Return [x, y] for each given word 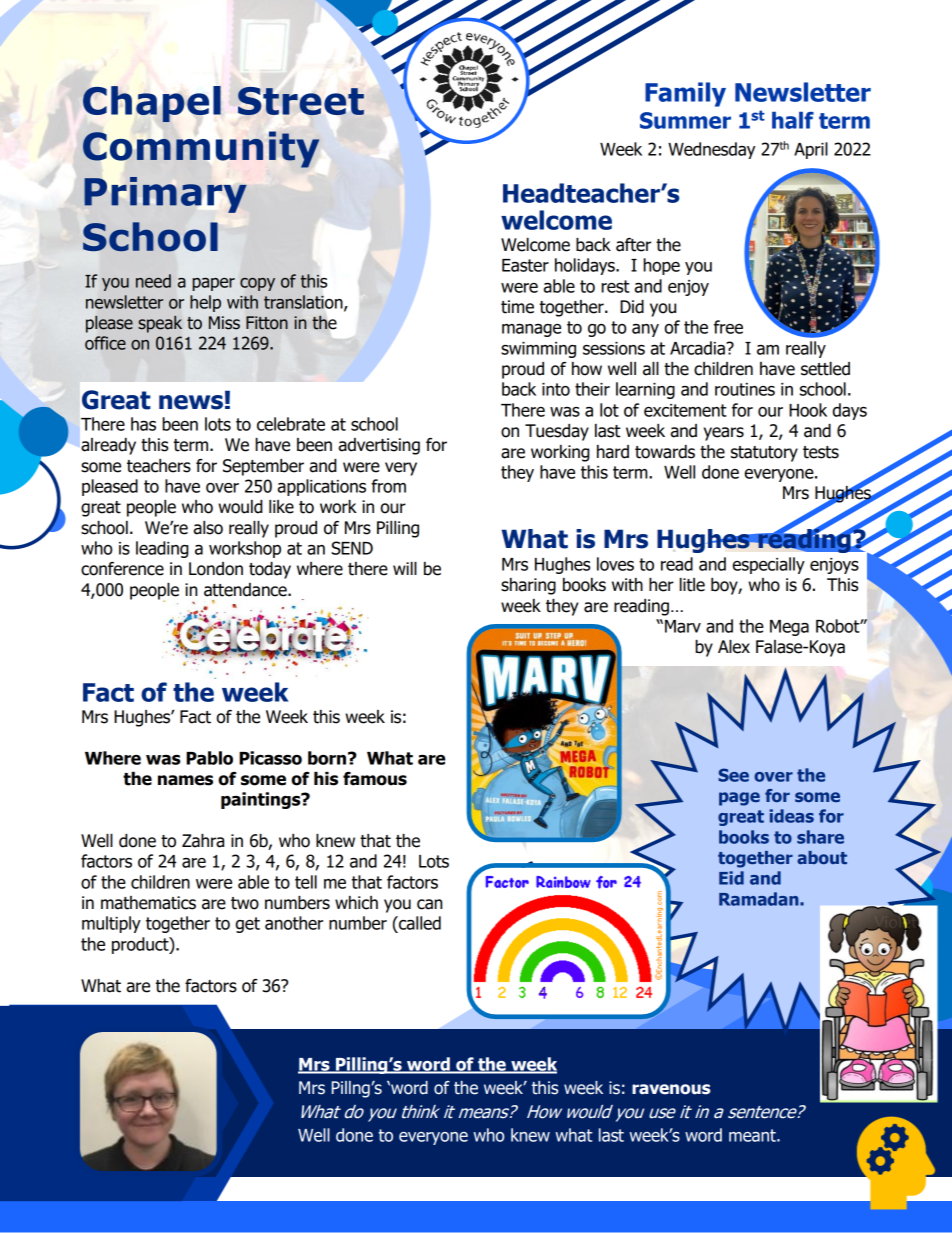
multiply [111, 924]
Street [301, 101]
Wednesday [711, 150]
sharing [528, 586]
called [419, 923]
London [216, 569]
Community [201, 149]
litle [692, 585]
